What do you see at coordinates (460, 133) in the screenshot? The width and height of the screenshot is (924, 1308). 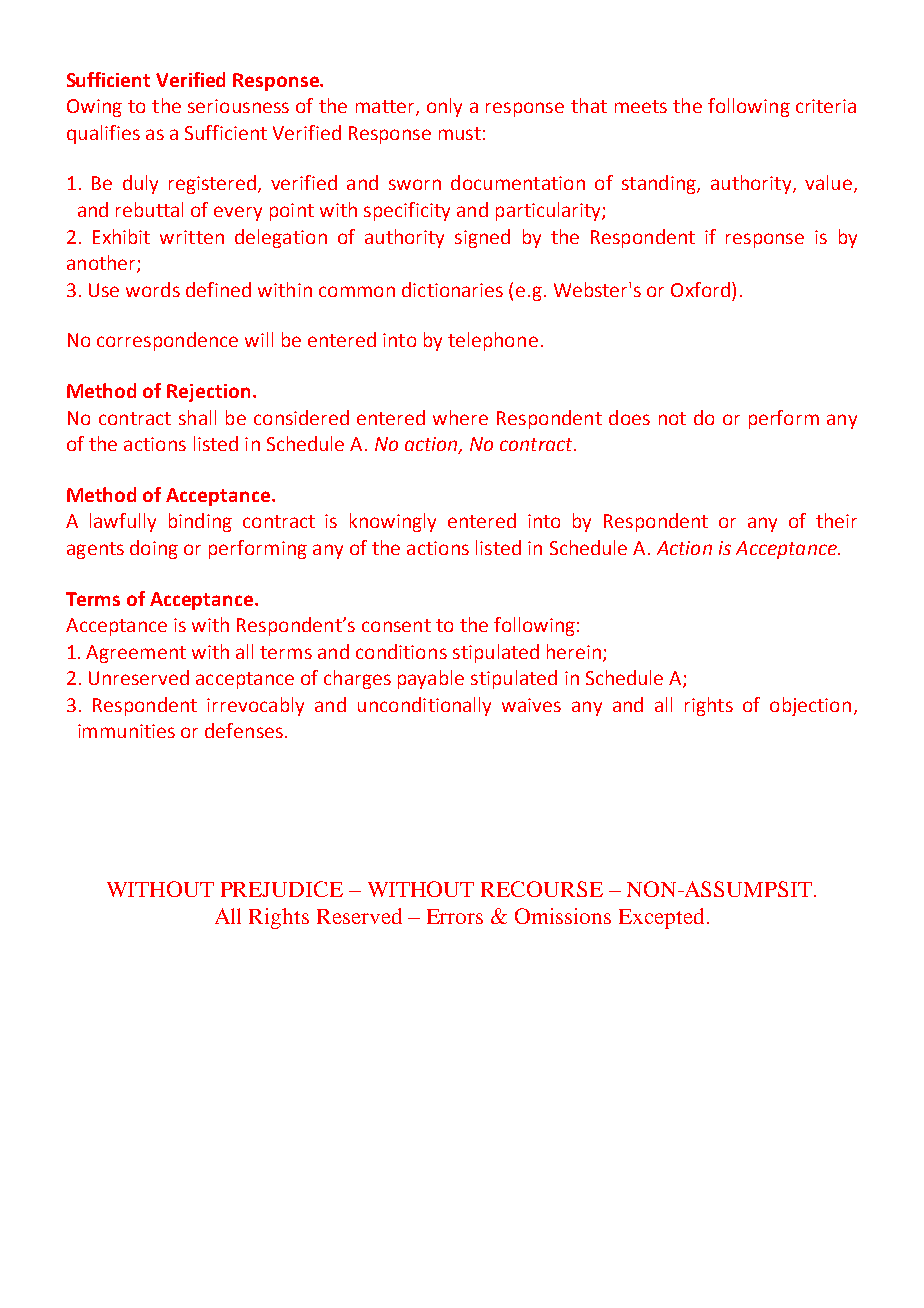 I see `must` at bounding box center [460, 133].
